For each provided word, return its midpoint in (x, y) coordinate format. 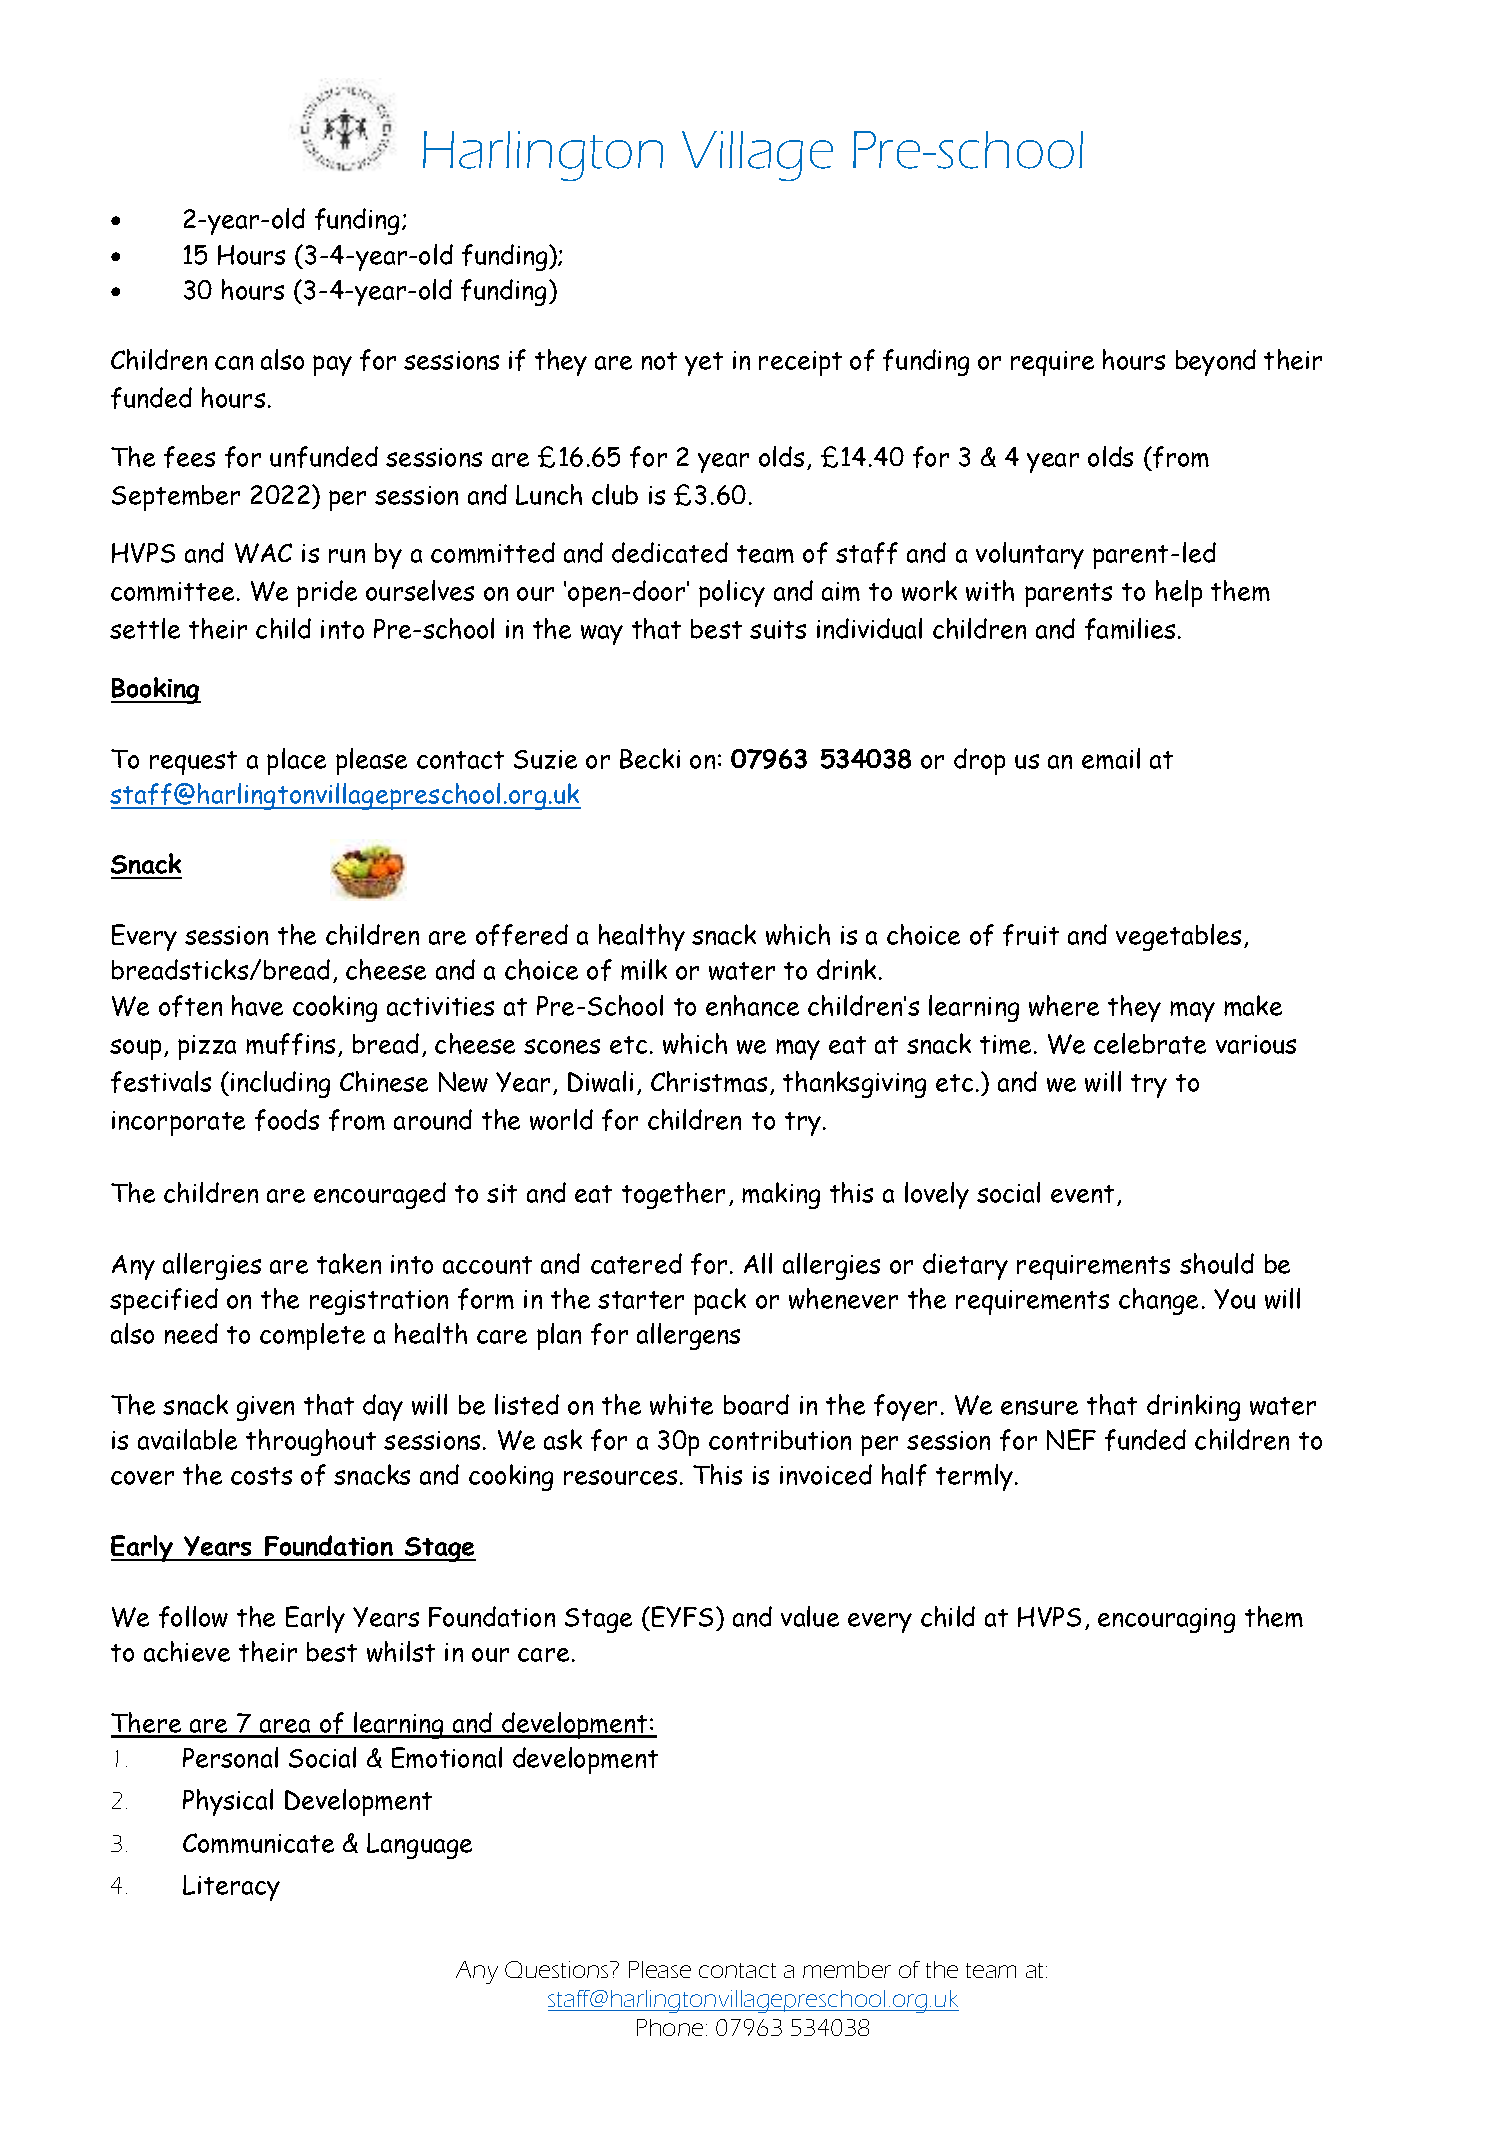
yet (704, 364)
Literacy (231, 1888)
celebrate (1150, 1043)
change (1158, 1301)
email (1111, 758)
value (810, 1616)
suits (778, 629)
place (296, 761)
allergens (688, 1336)
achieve (187, 1651)
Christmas (709, 1081)
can (234, 363)
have (257, 1005)
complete (312, 1336)
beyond (1216, 362)
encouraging (1166, 1620)
